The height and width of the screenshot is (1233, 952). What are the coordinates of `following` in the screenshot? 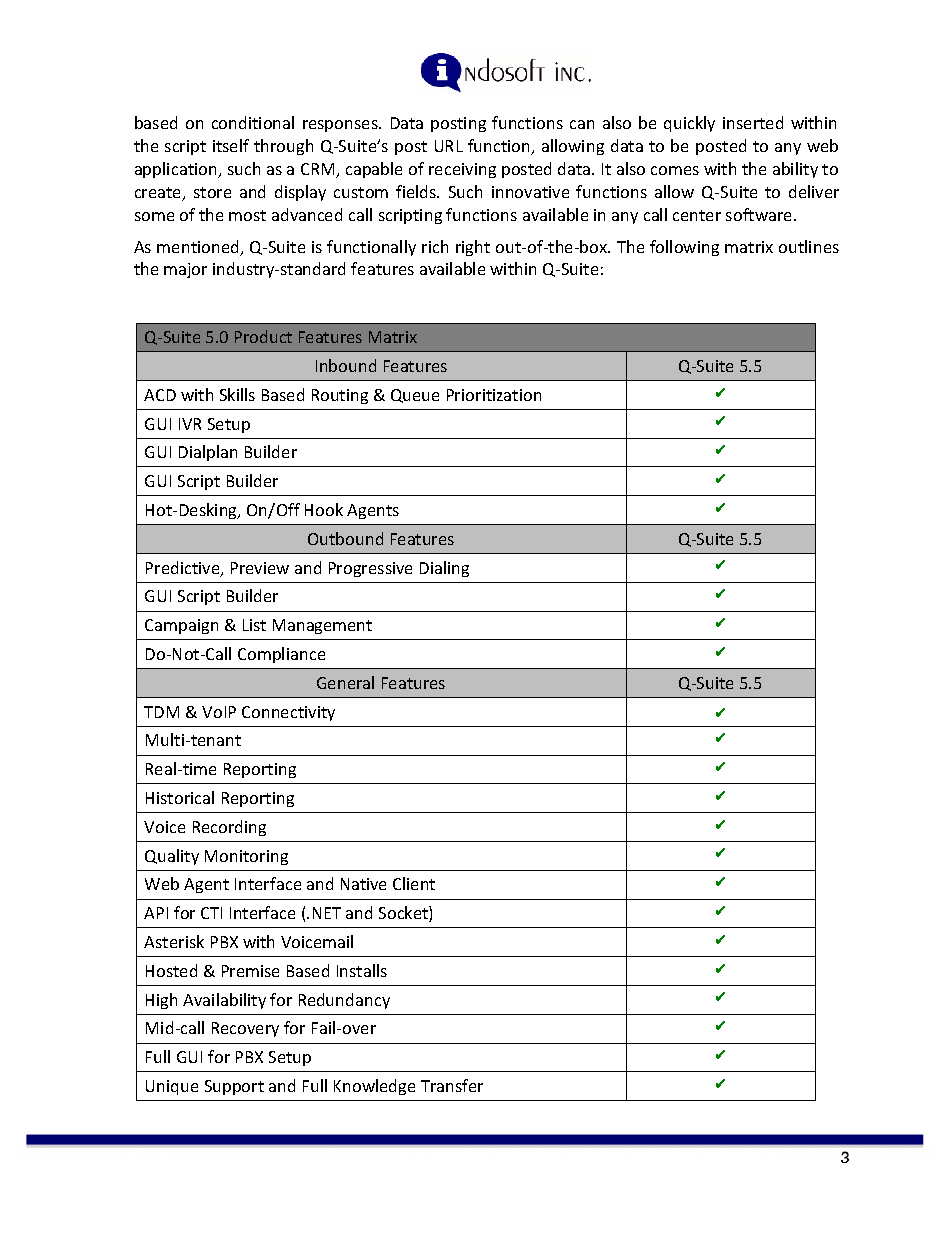 It's located at (684, 248).
